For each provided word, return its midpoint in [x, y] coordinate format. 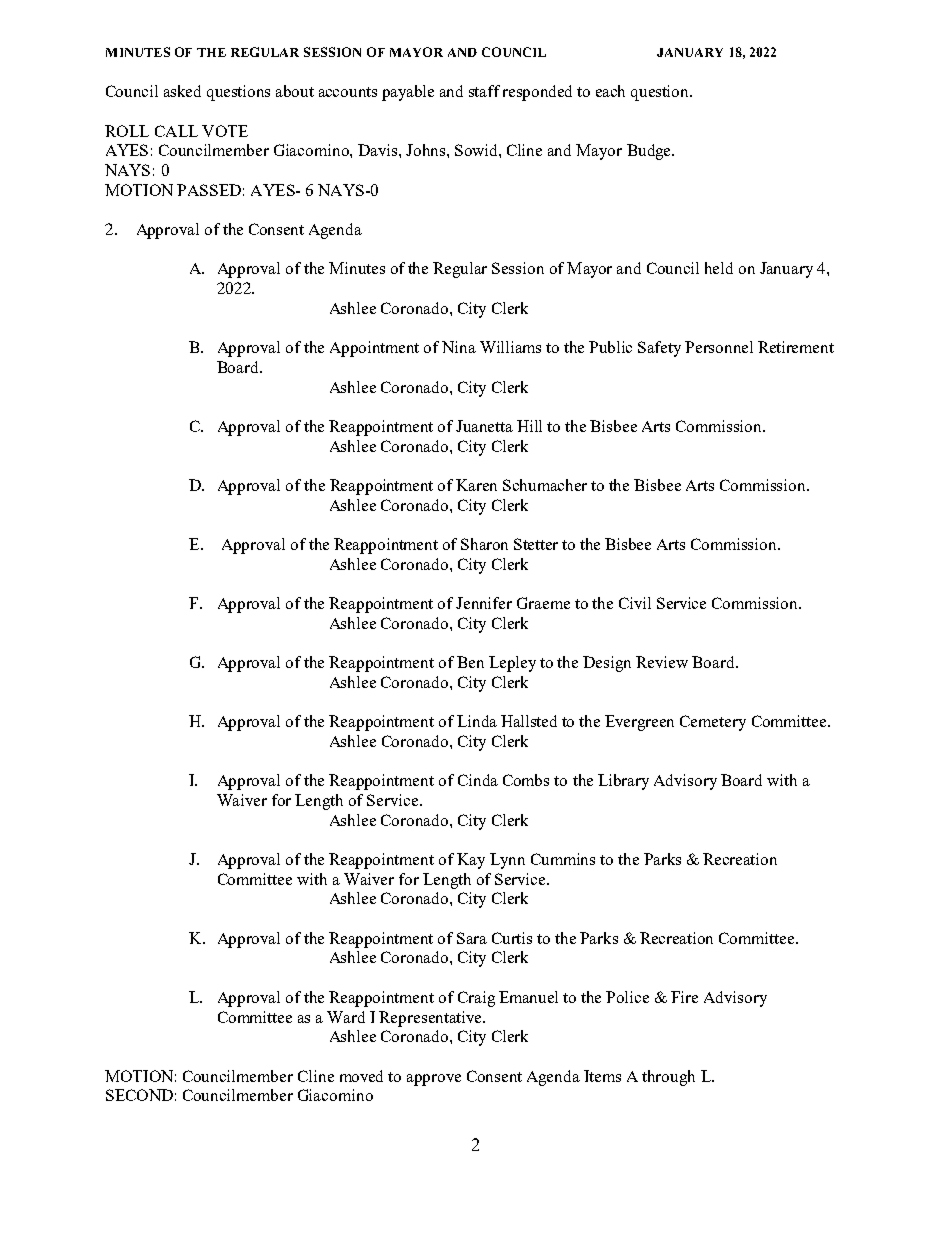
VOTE [225, 131]
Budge [650, 152]
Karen [476, 485]
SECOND [139, 1095]
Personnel [719, 347]
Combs [526, 780]
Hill [529, 426]
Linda [477, 721]
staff [484, 91]
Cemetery [713, 723]
